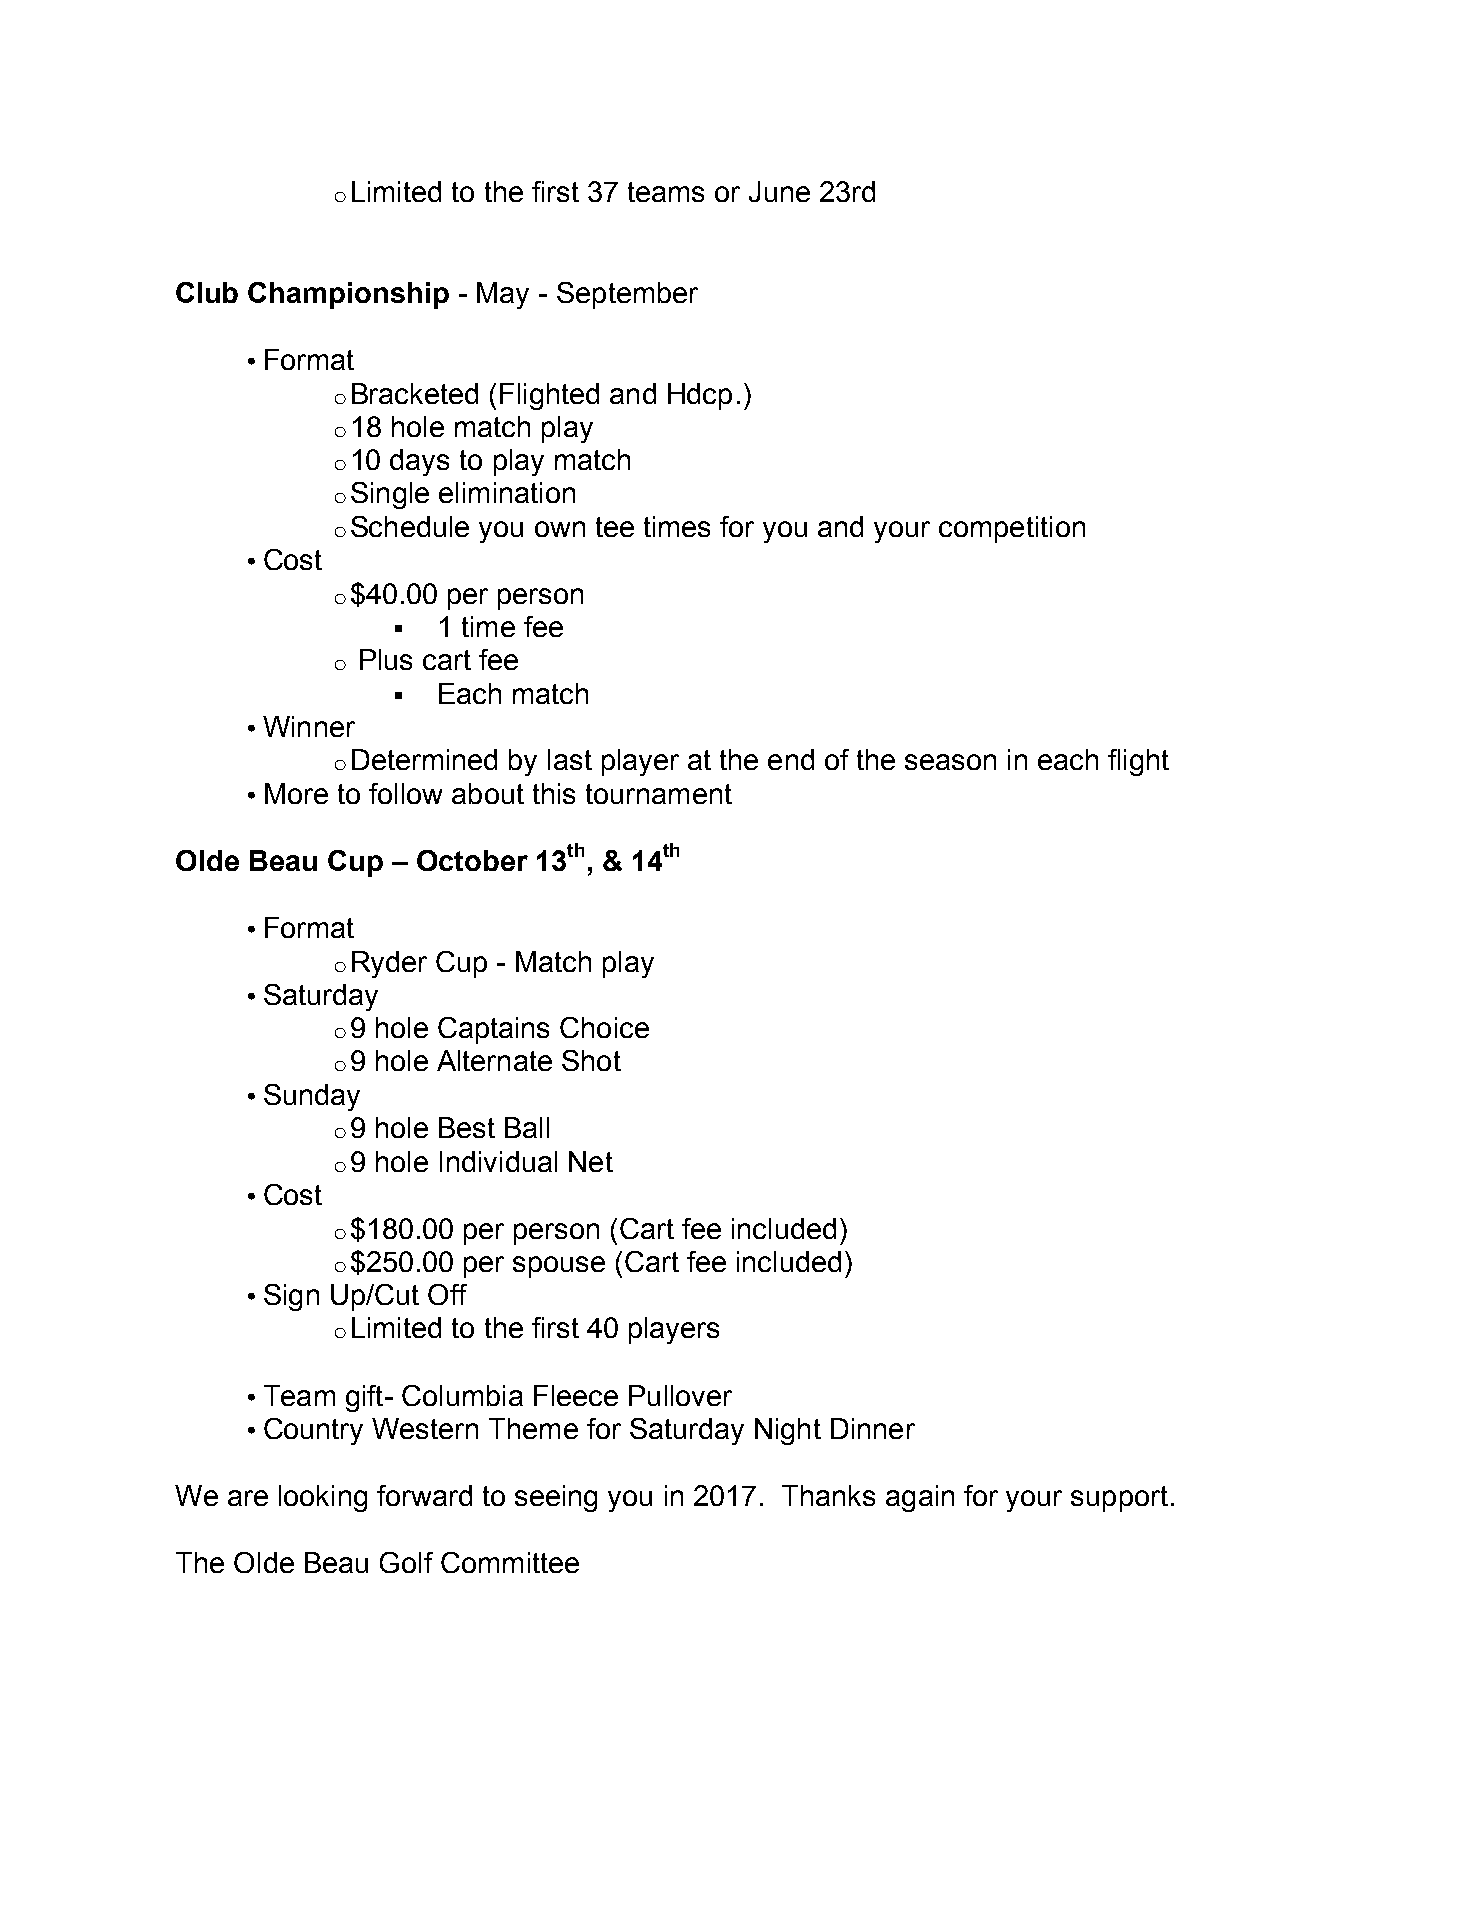 Image resolution: width=1480 pixels, height=1915 pixels. I want to click on More, so click(296, 793).
